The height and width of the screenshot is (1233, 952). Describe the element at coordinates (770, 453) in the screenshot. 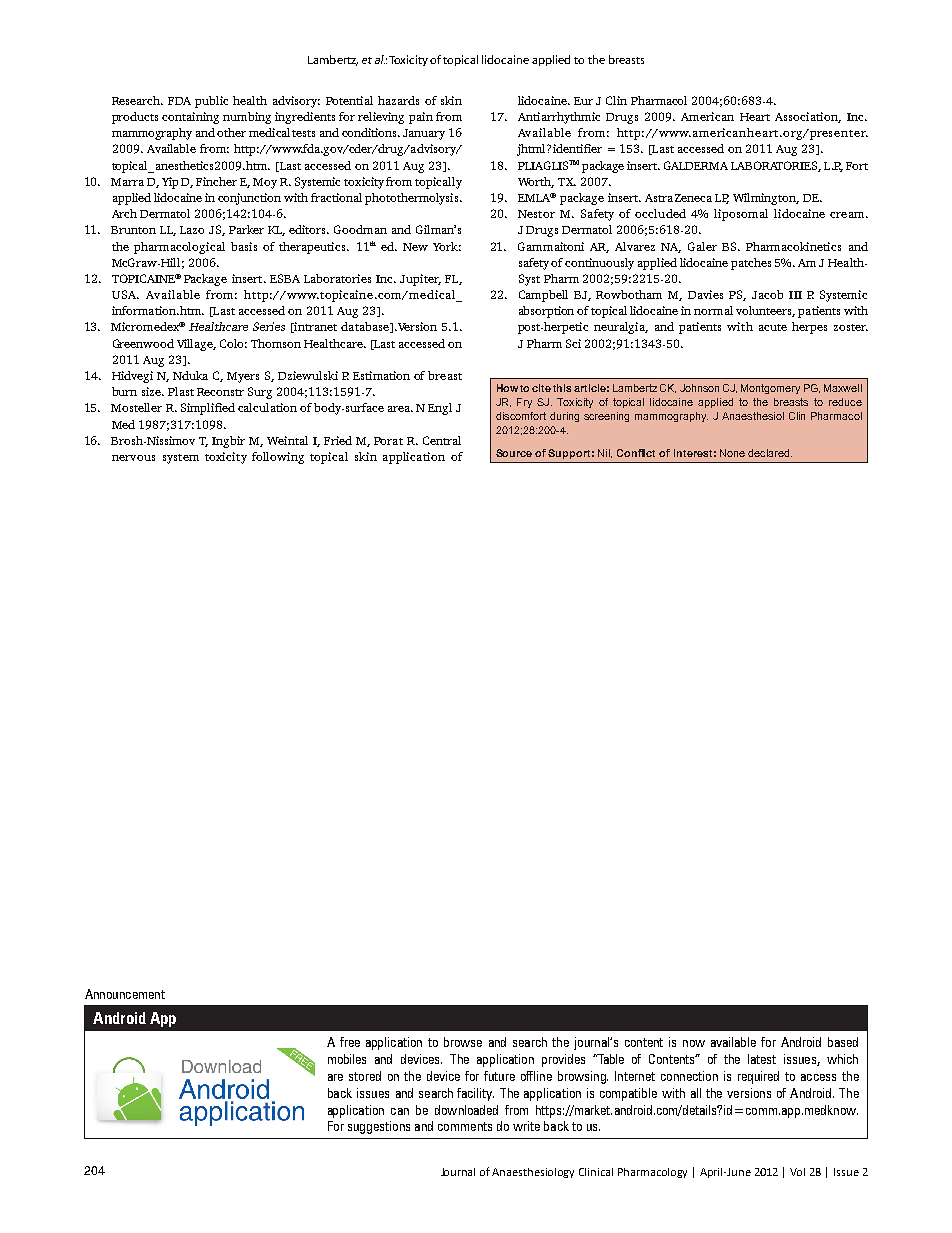

I see `declared` at that location.
